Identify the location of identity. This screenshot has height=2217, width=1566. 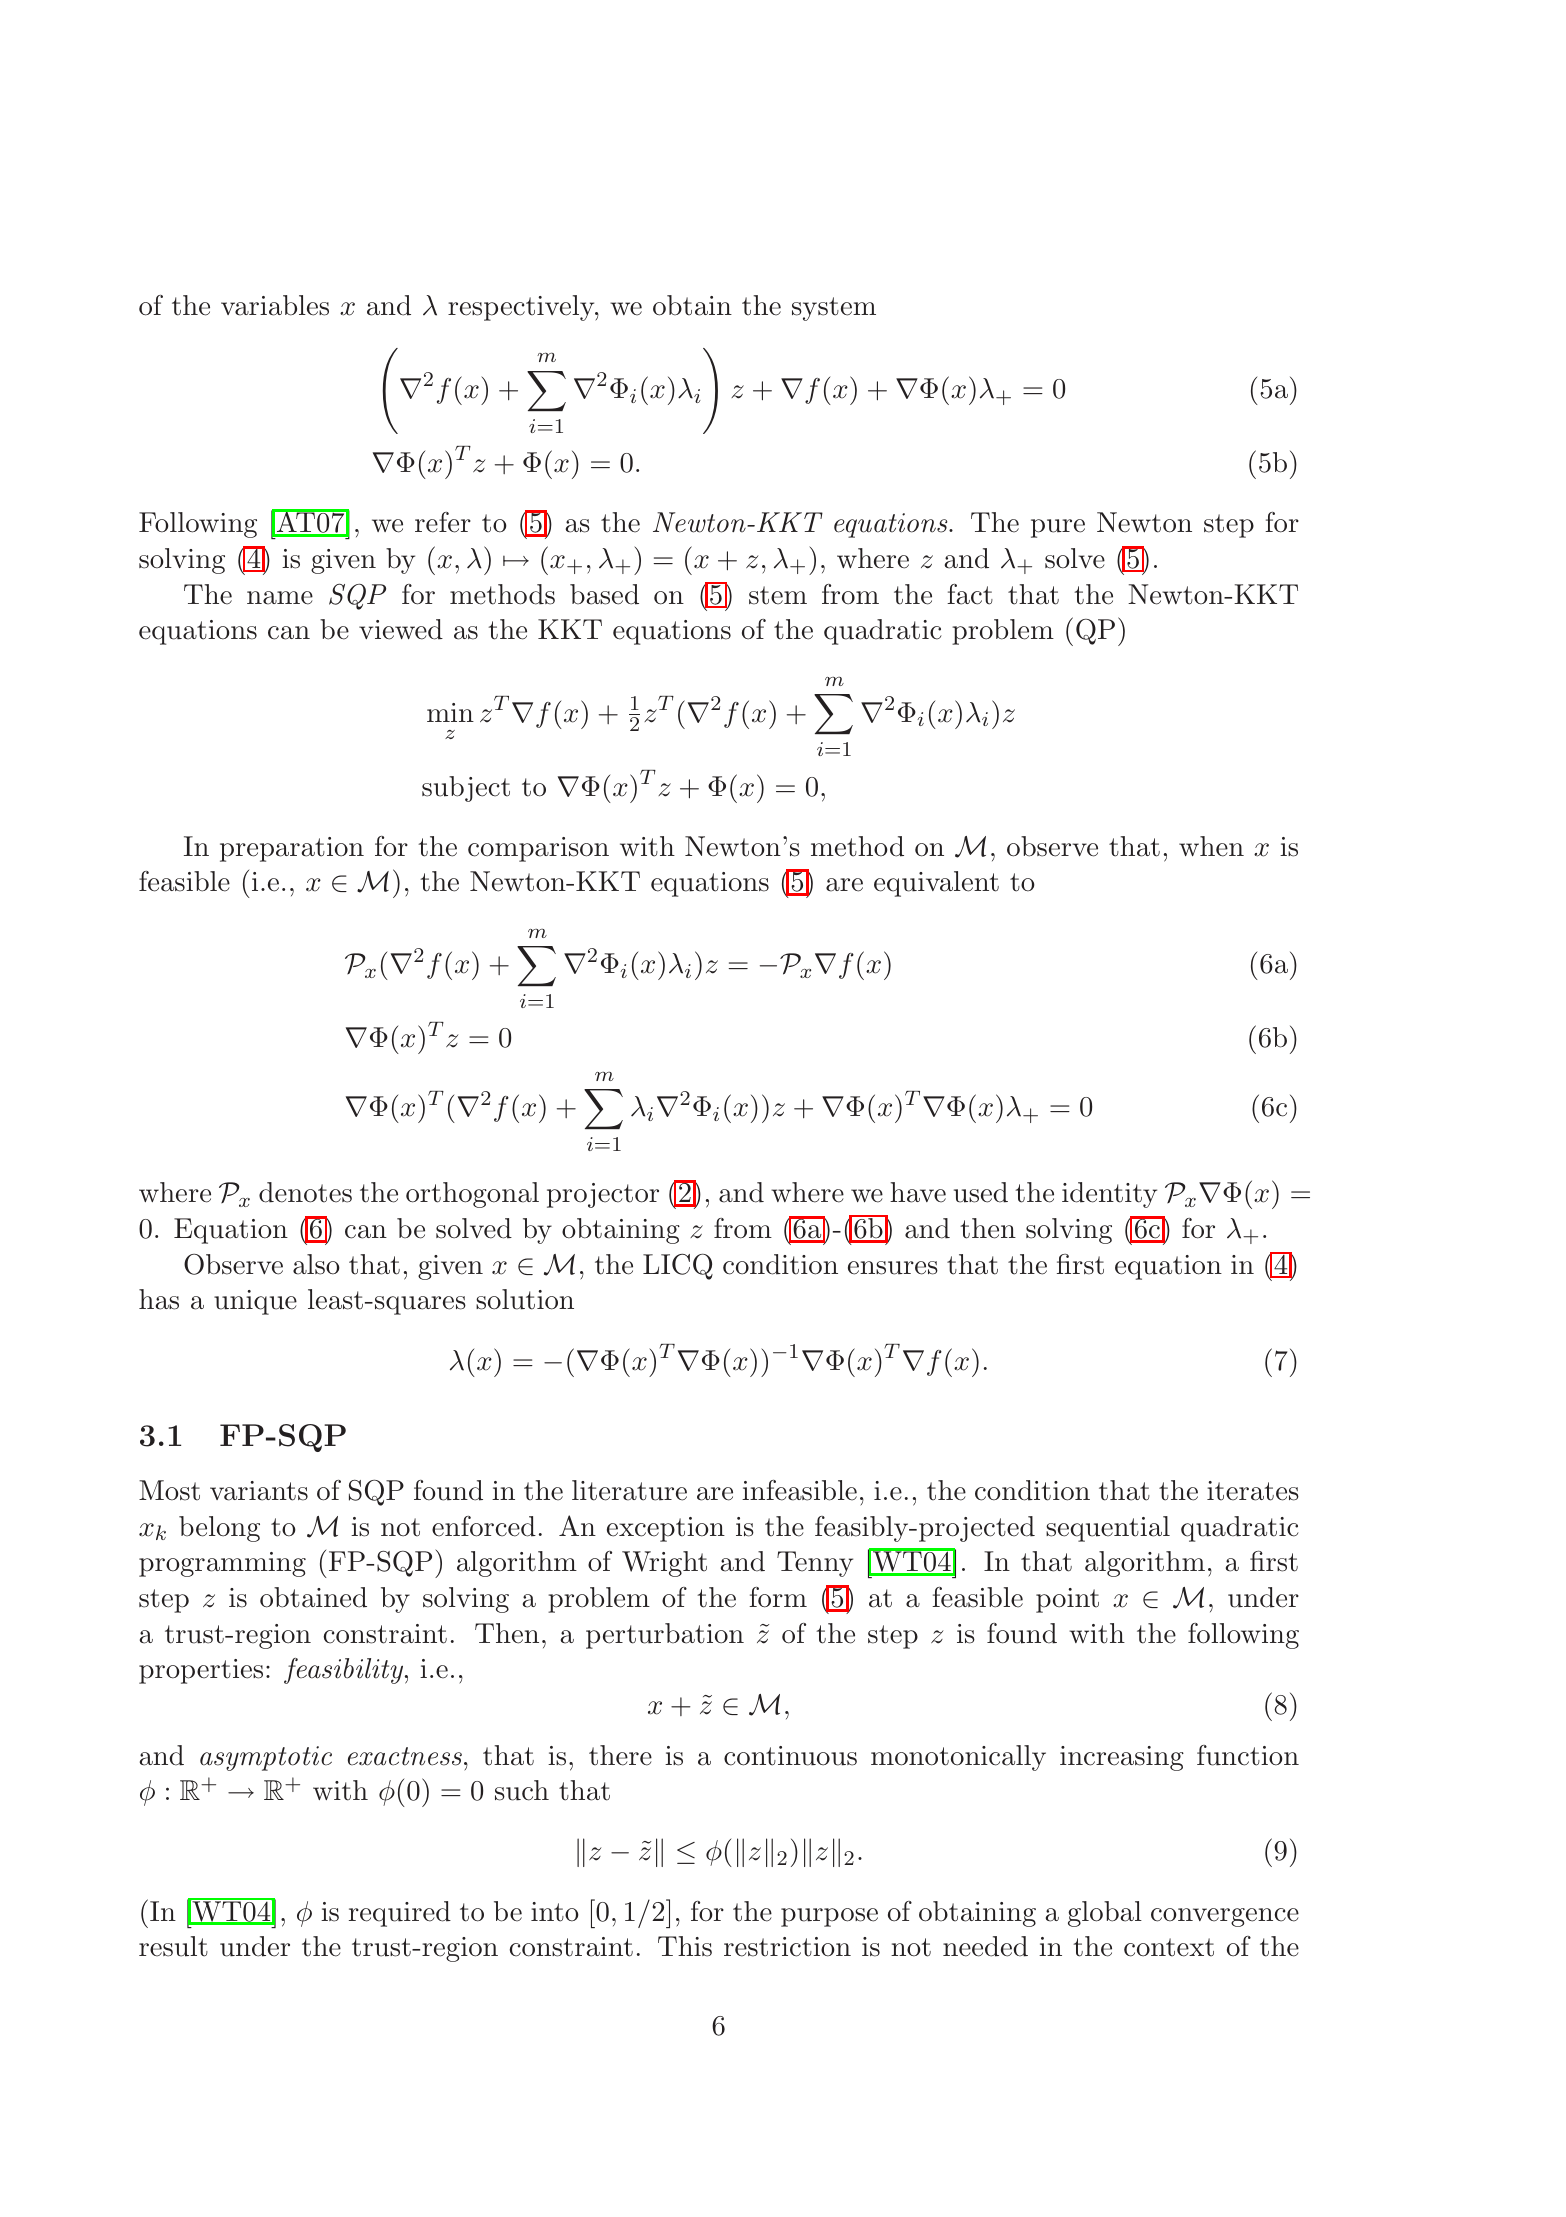
(1109, 1195).
